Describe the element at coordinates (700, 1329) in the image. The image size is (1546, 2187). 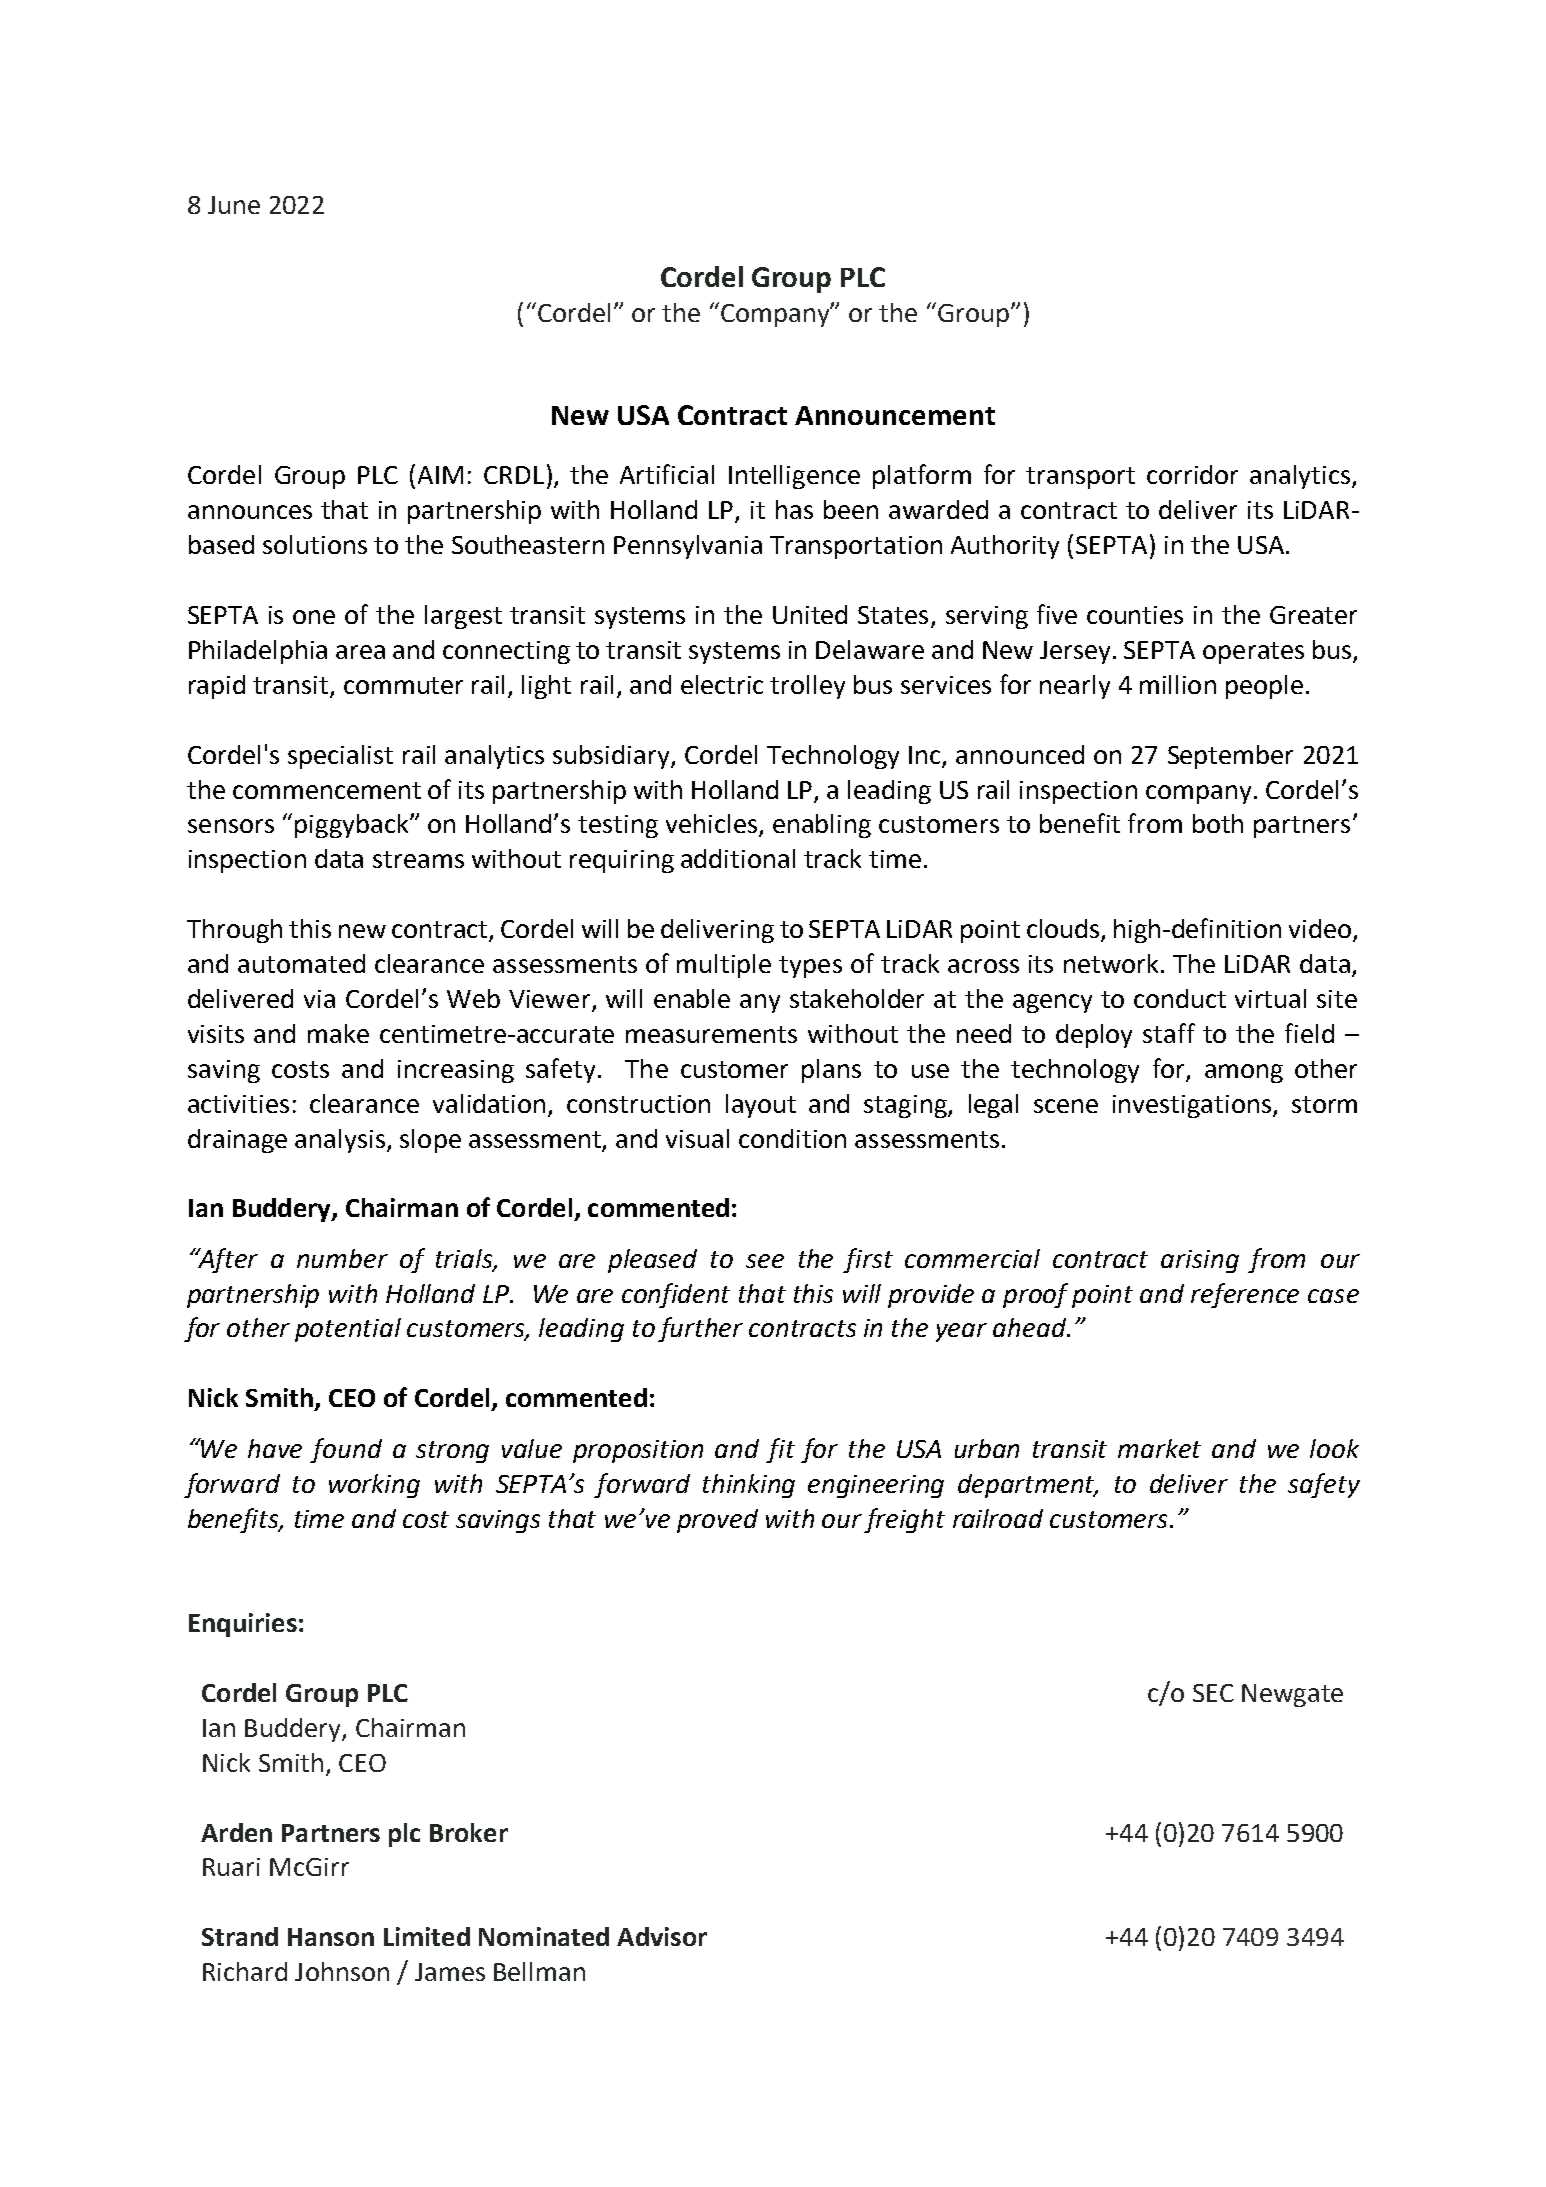
I see `further` at that location.
